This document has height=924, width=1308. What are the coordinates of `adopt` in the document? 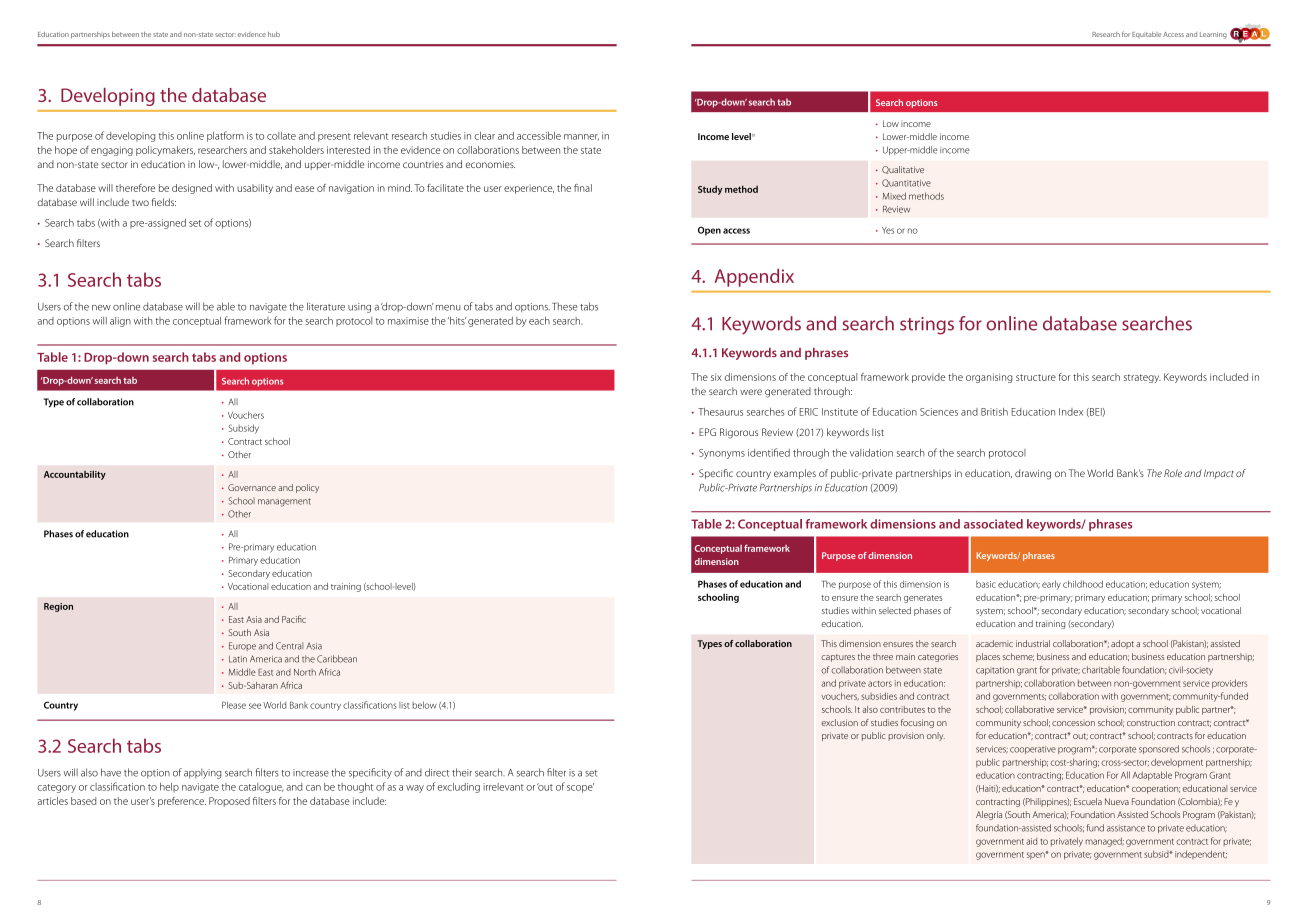 It's located at (1122, 644).
